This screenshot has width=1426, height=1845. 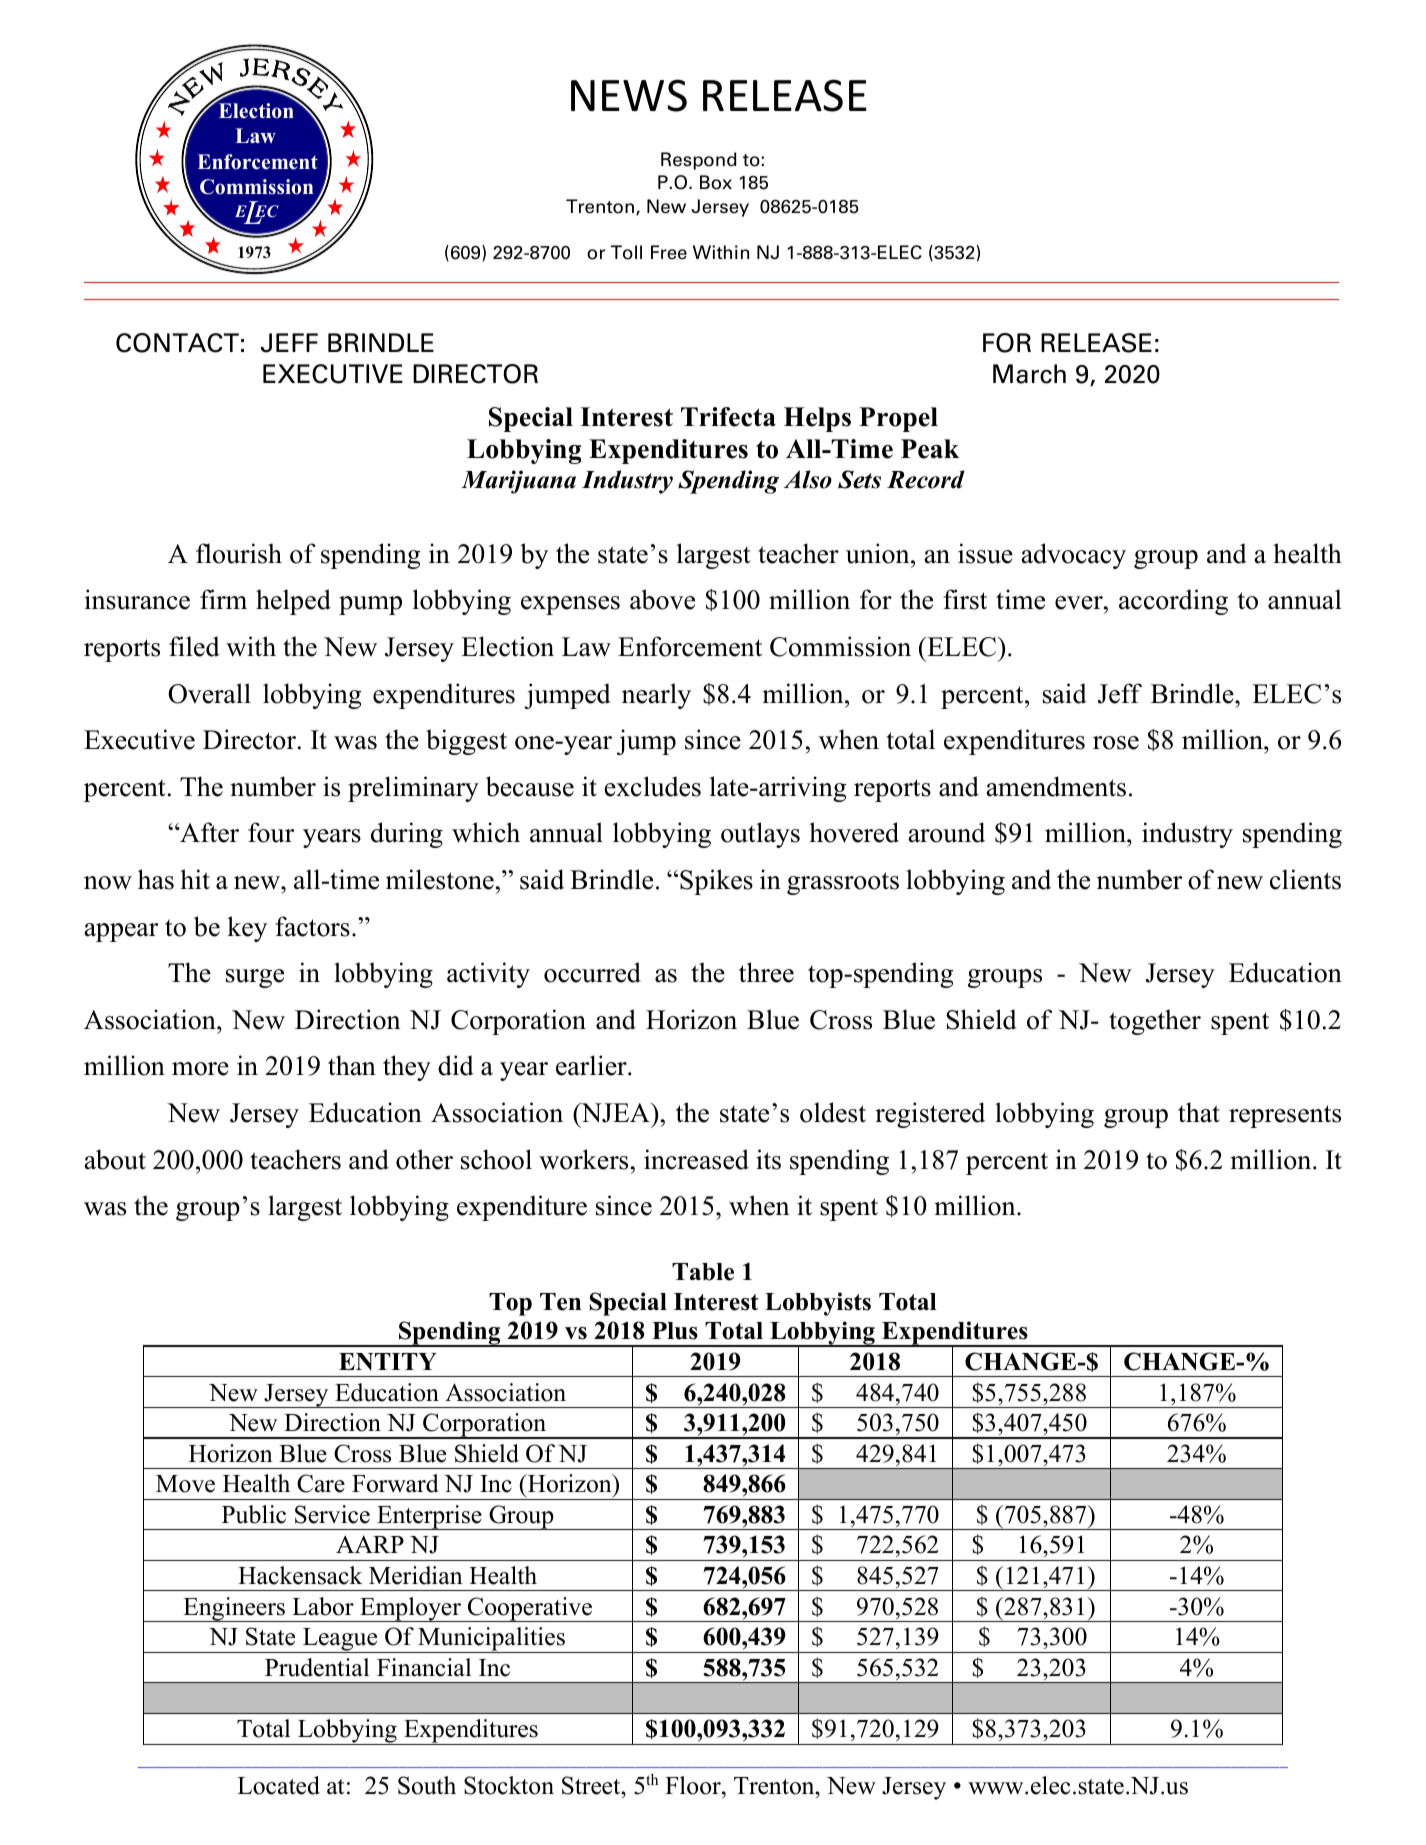 I want to click on Respond, so click(x=699, y=161).
